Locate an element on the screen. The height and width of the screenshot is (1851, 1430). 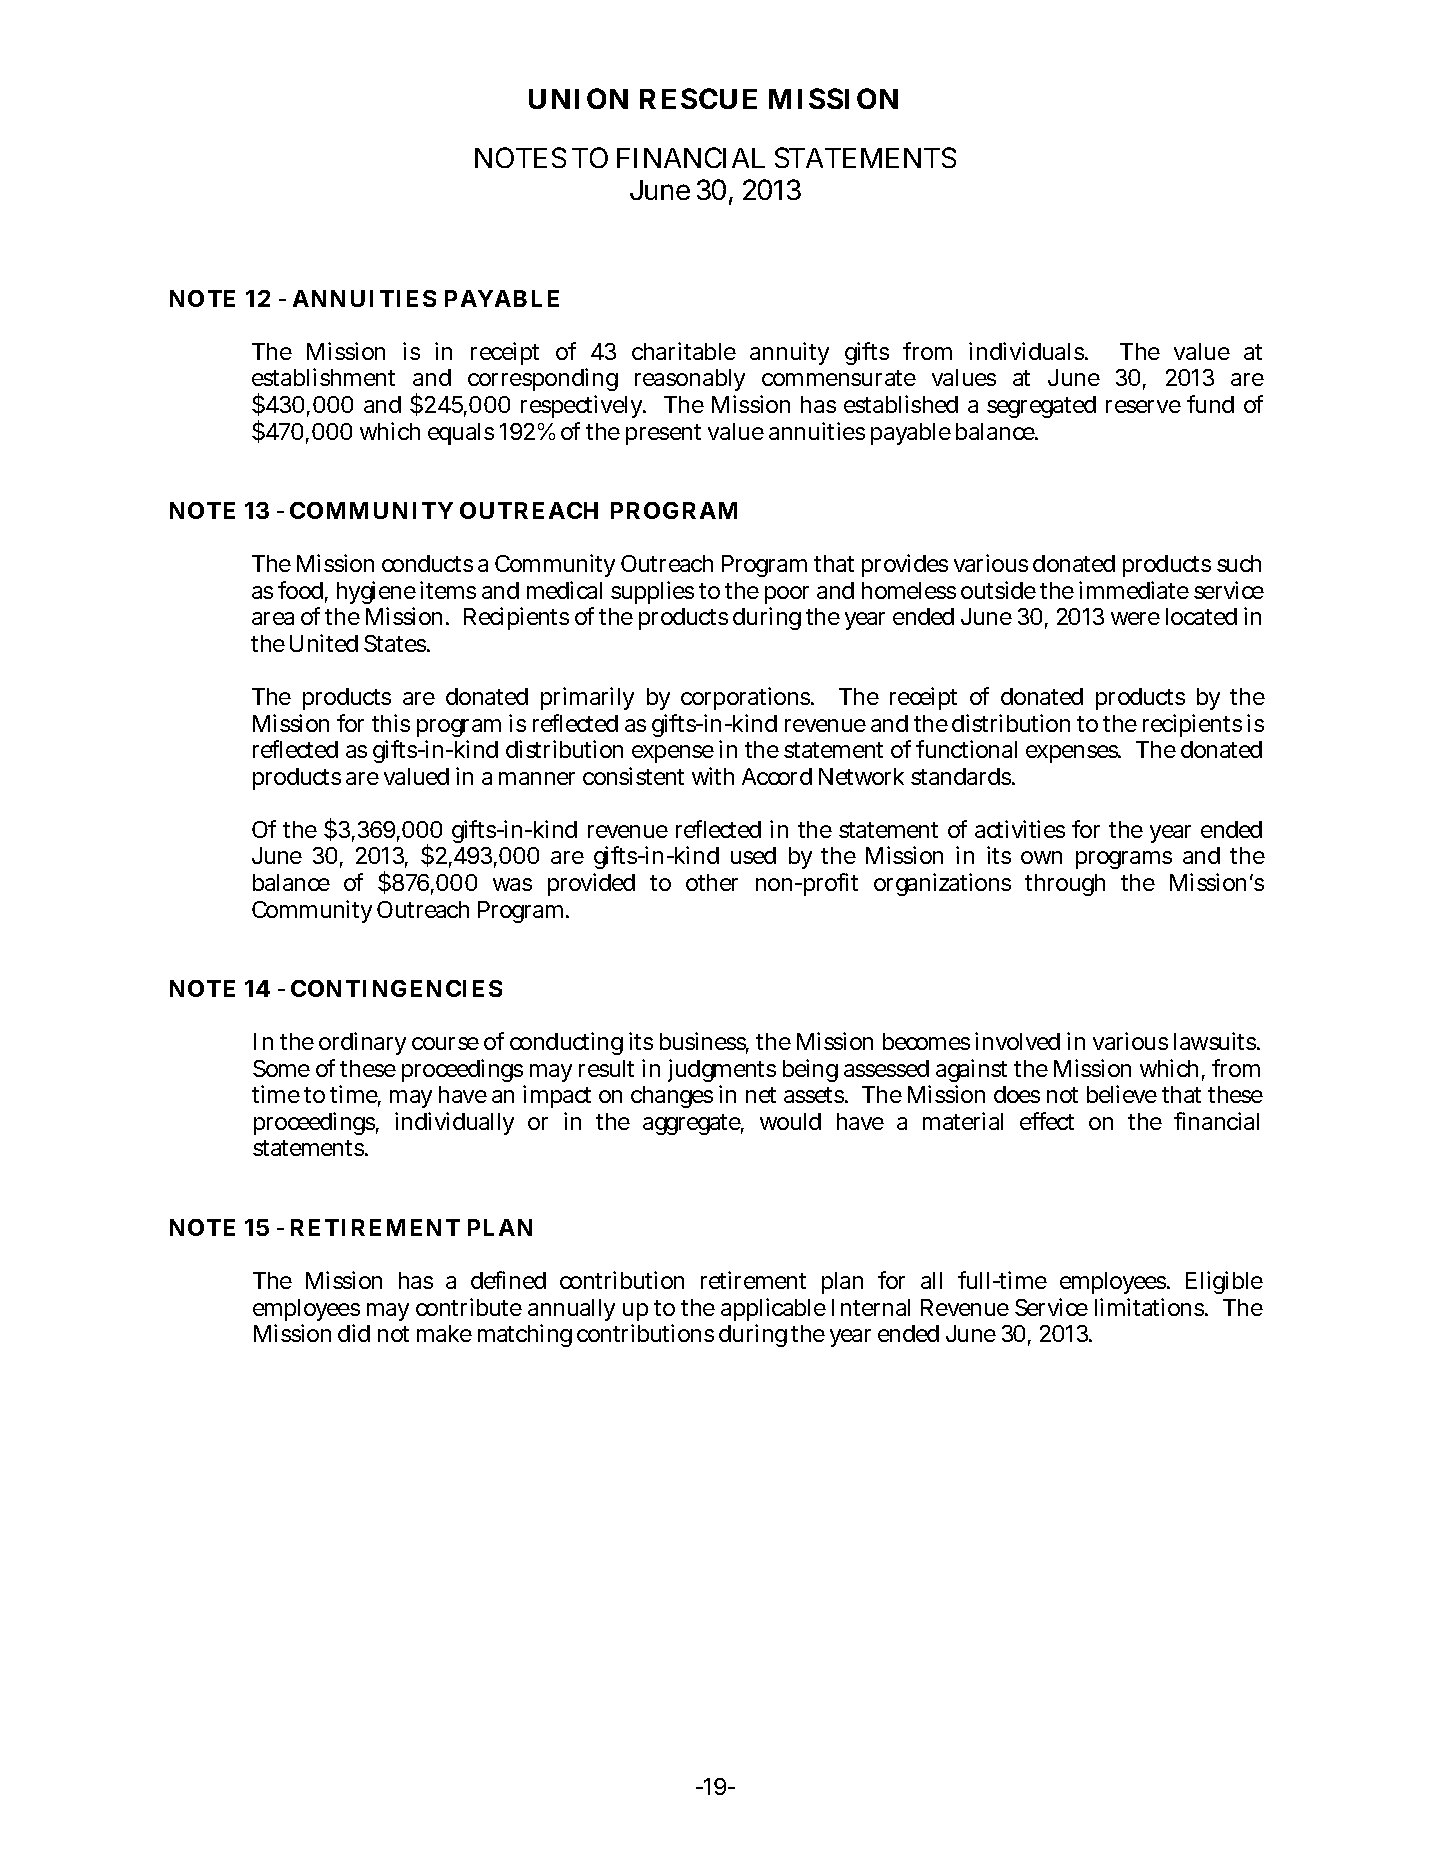
this is located at coordinates (391, 723).
